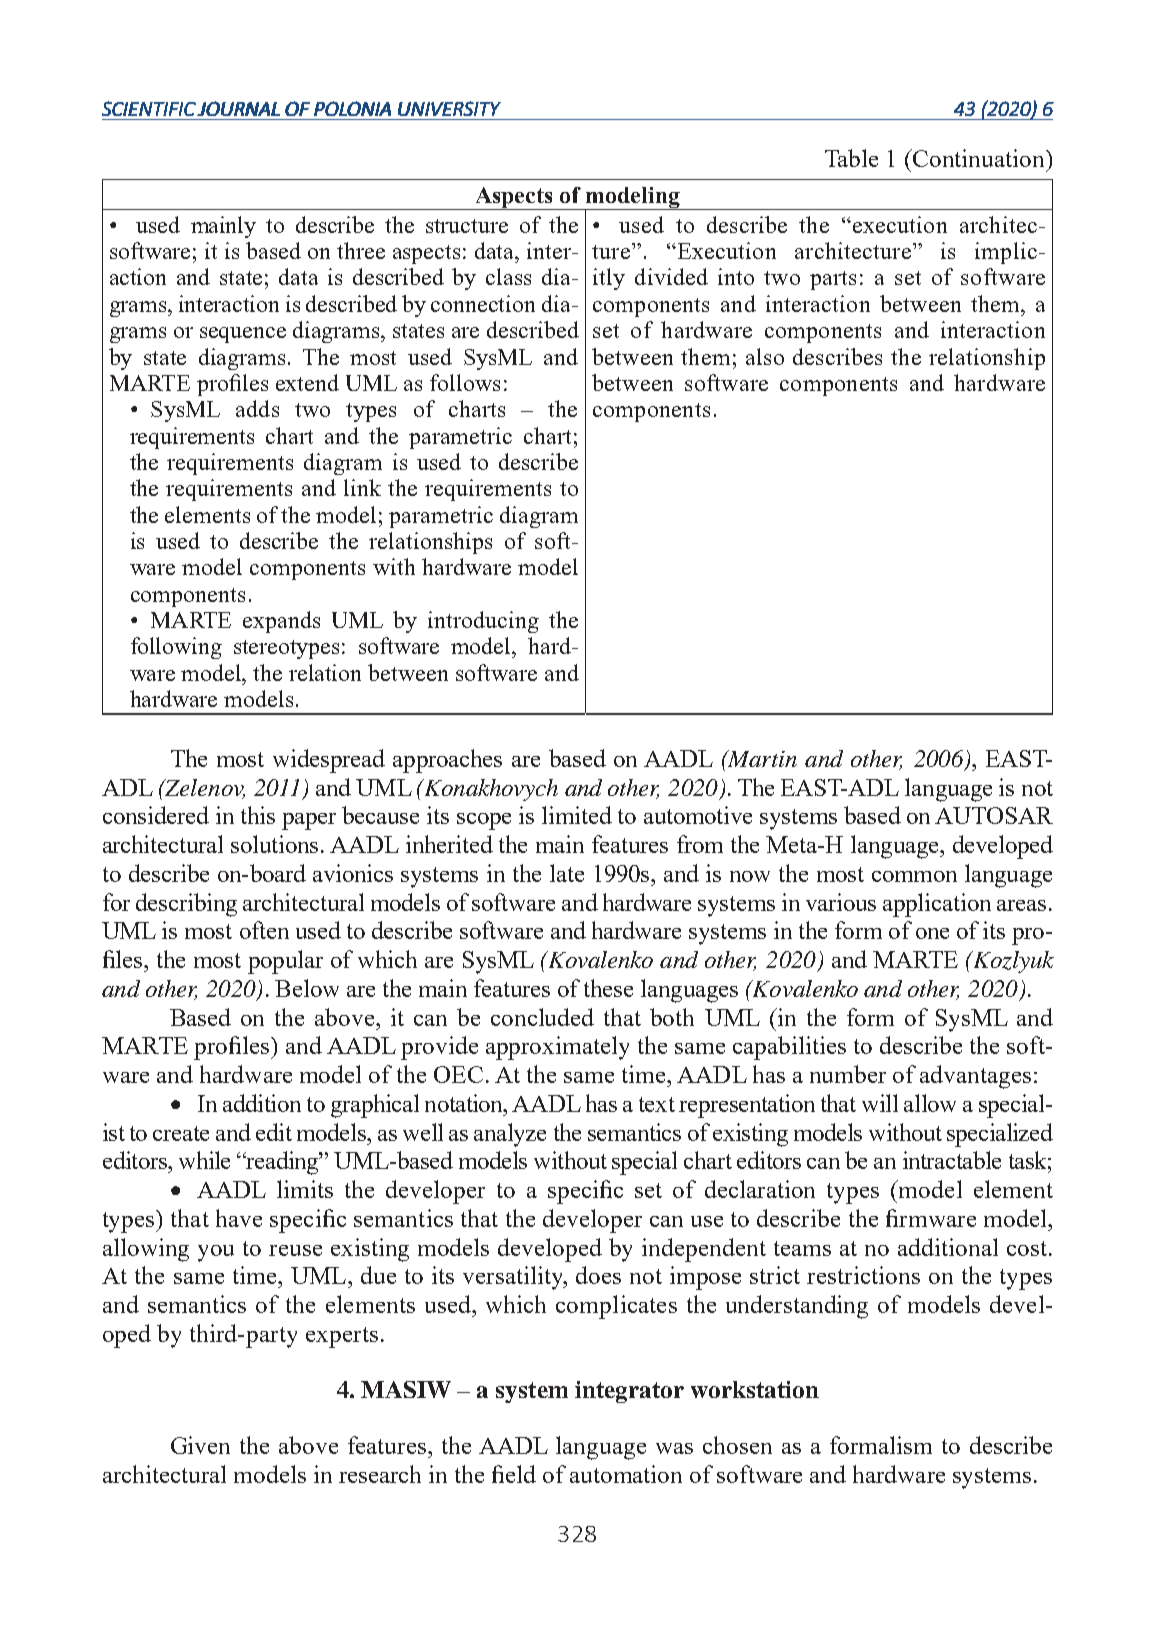 The image size is (1155, 1630). Describe the element at coordinates (238, 108) in the page. I see `JOURNAL` at that location.
